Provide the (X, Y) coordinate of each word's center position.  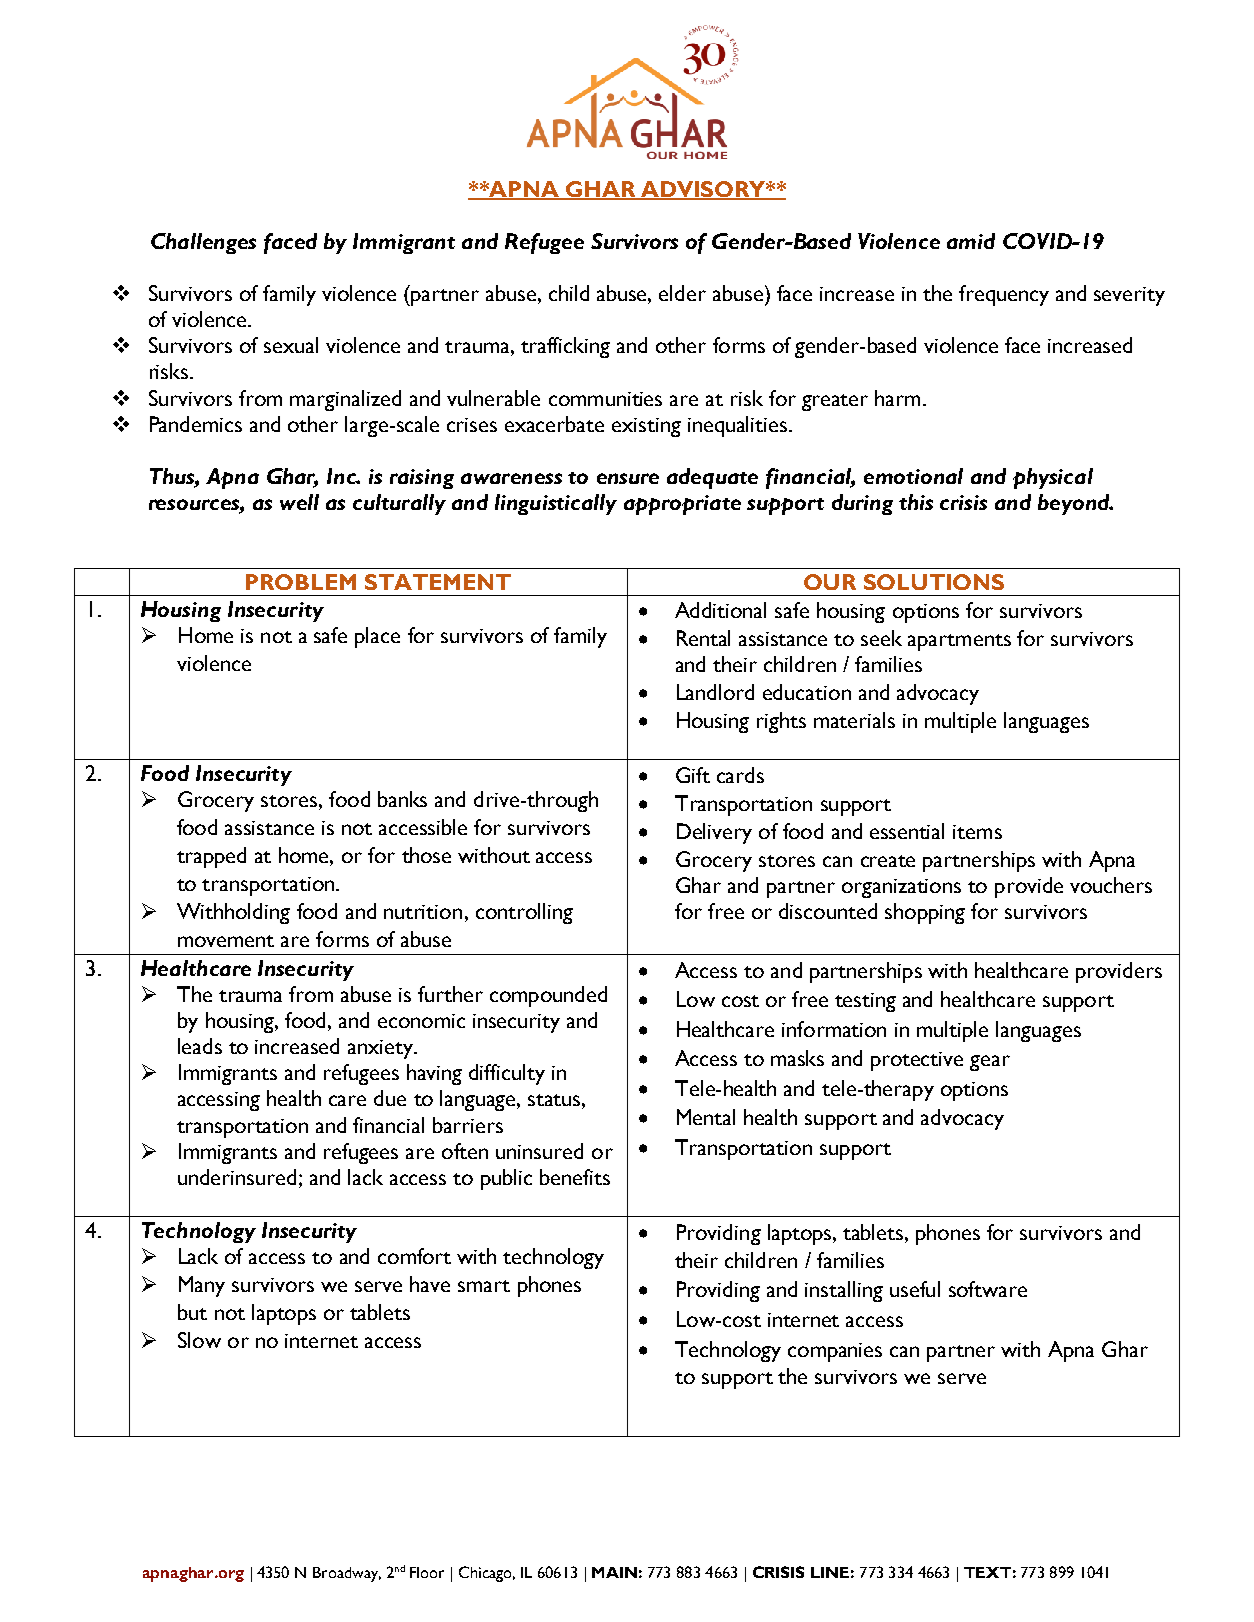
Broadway (347, 1574)
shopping (925, 913)
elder (682, 293)
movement (226, 941)
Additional (720, 610)
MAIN (614, 1572)
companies (835, 1352)
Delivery (714, 833)
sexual (291, 345)
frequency (1004, 295)
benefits (575, 1177)
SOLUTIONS (934, 582)
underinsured (237, 1177)
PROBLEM (301, 582)
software (988, 1289)
